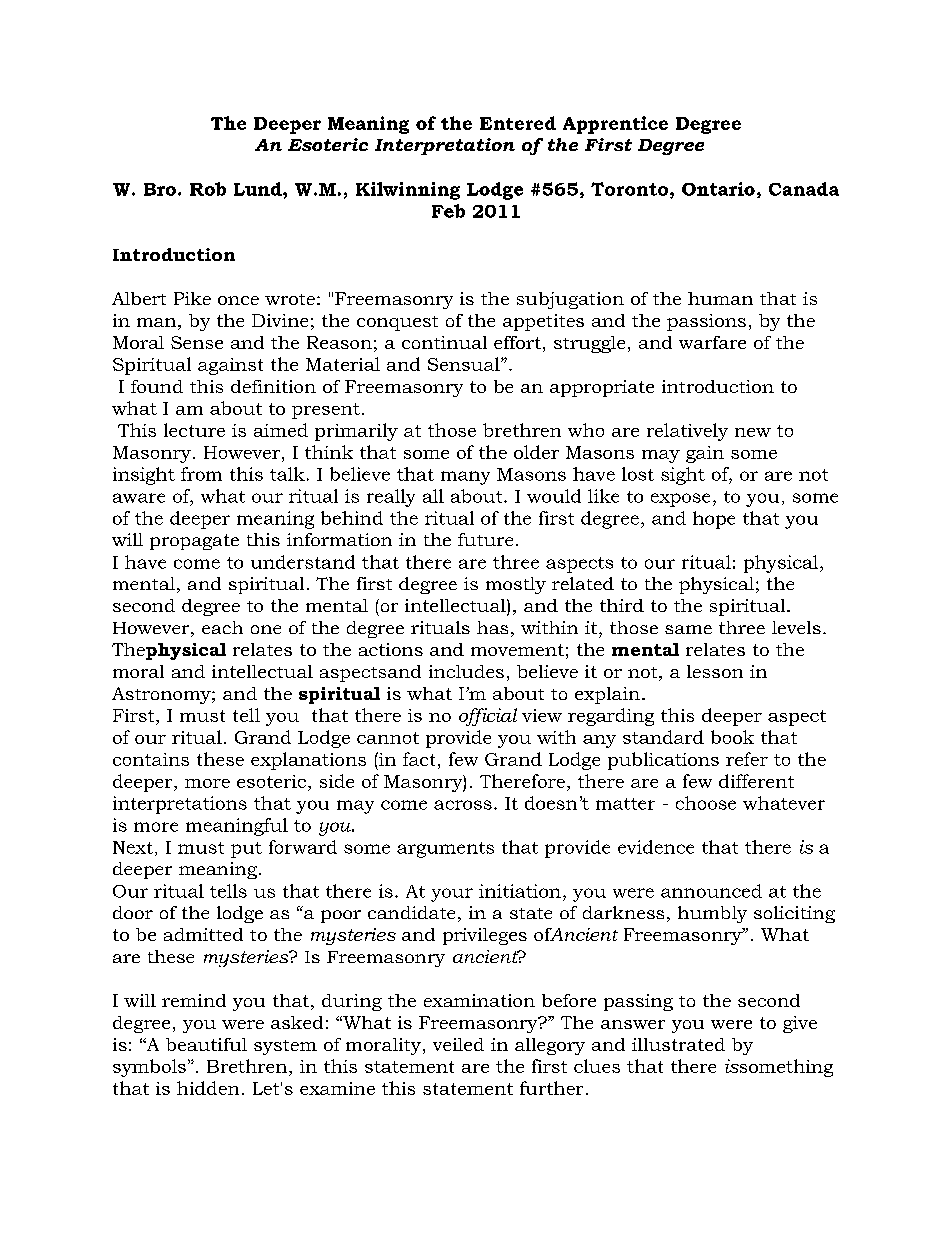 The image size is (952, 1233). I want to click on Entered, so click(518, 123).
